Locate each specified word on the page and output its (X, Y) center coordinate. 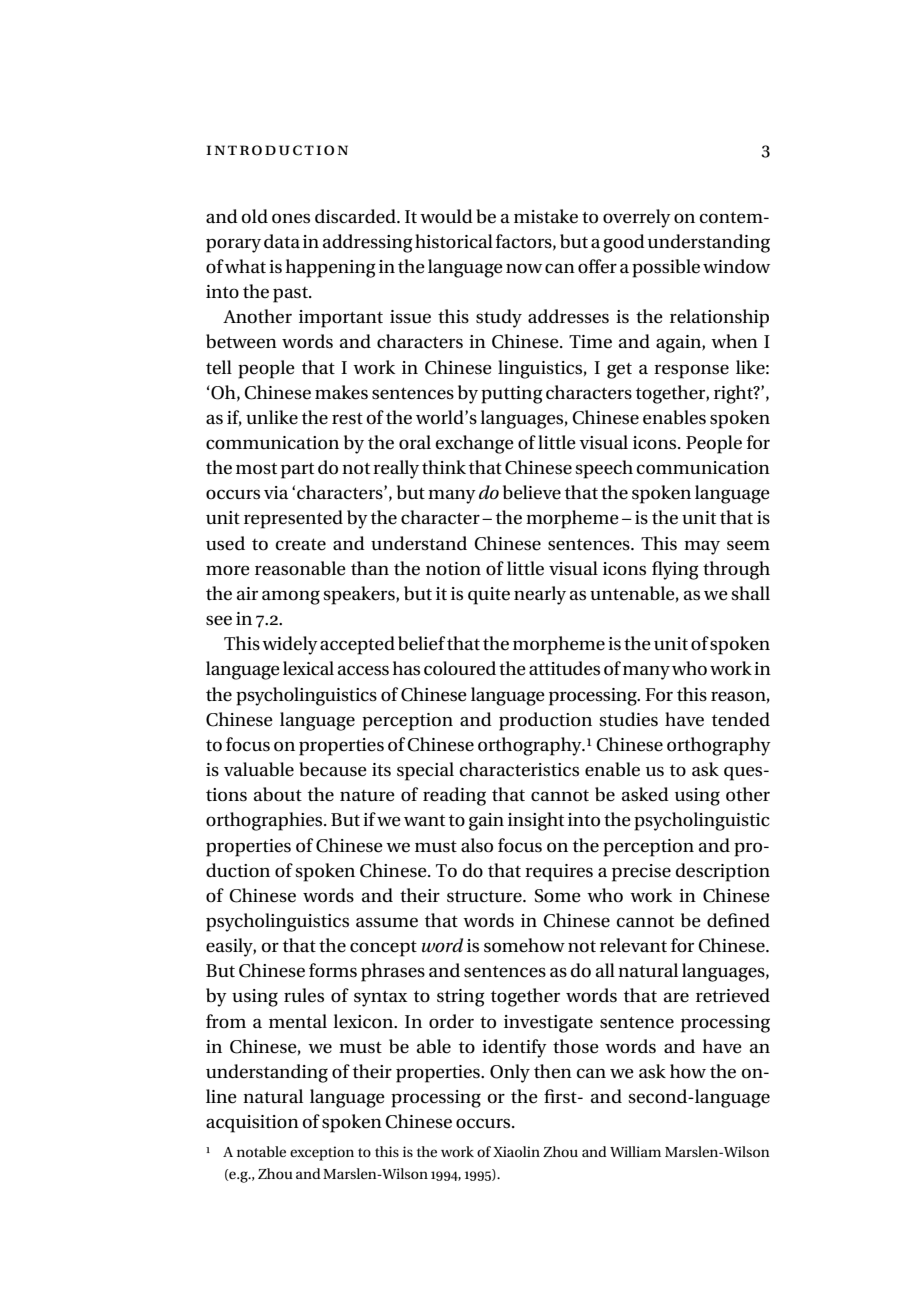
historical (454, 241)
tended (741, 719)
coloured (460, 668)
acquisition (252, 1124)
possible (666, 268)
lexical (308, 668)
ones (291, 218)
